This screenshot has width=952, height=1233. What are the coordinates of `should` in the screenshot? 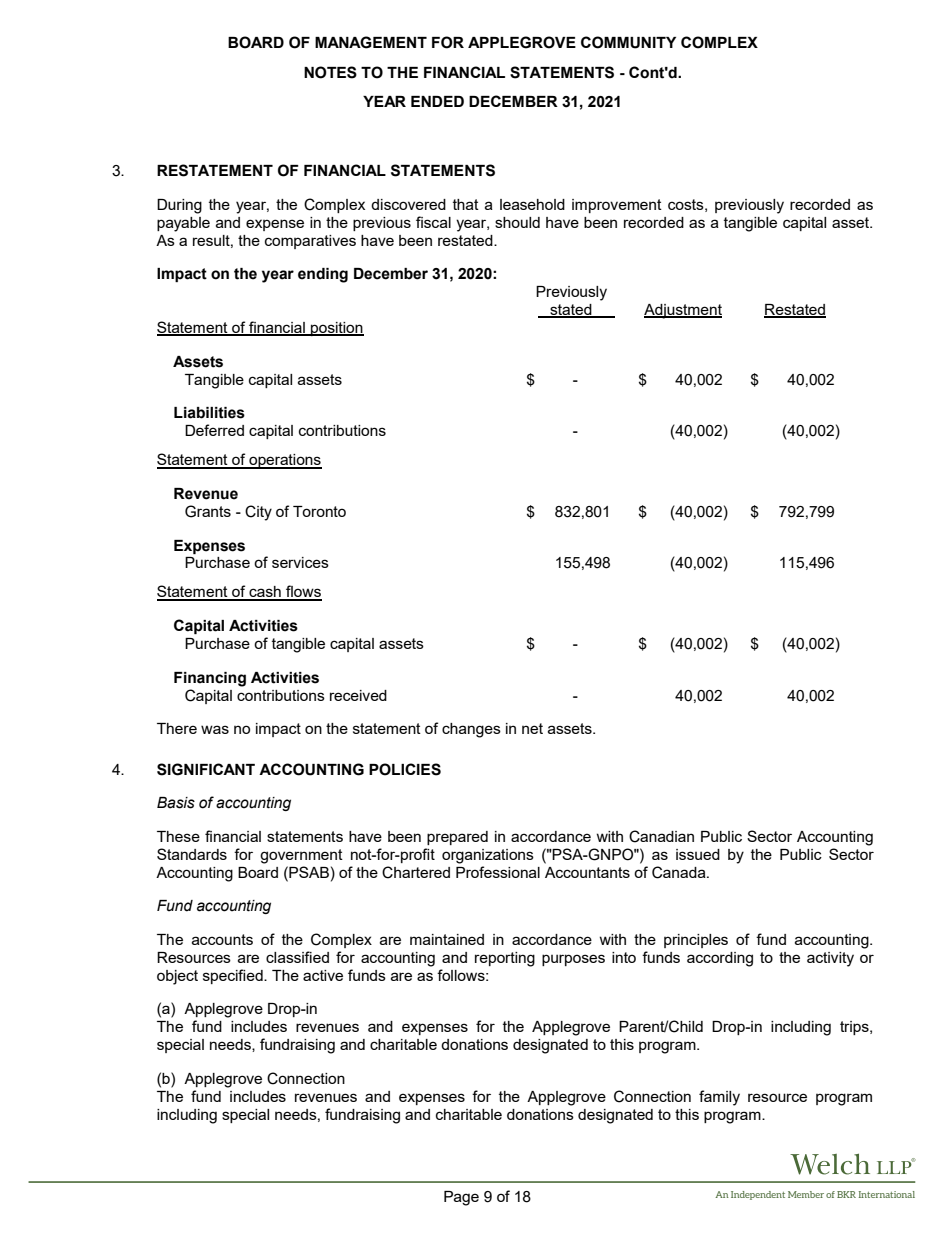 It's located at (517, 222).
